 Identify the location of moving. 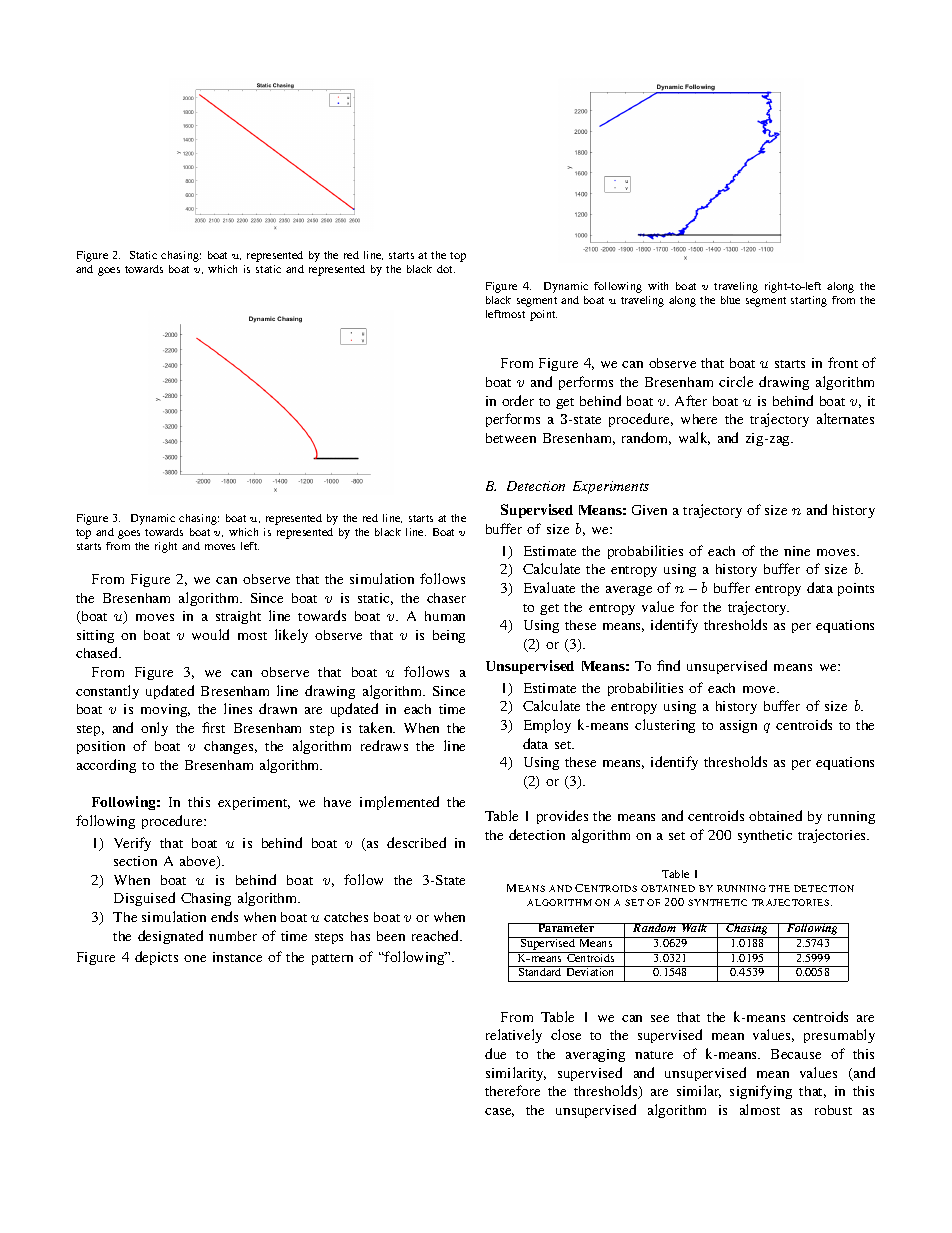
(165, 710).
